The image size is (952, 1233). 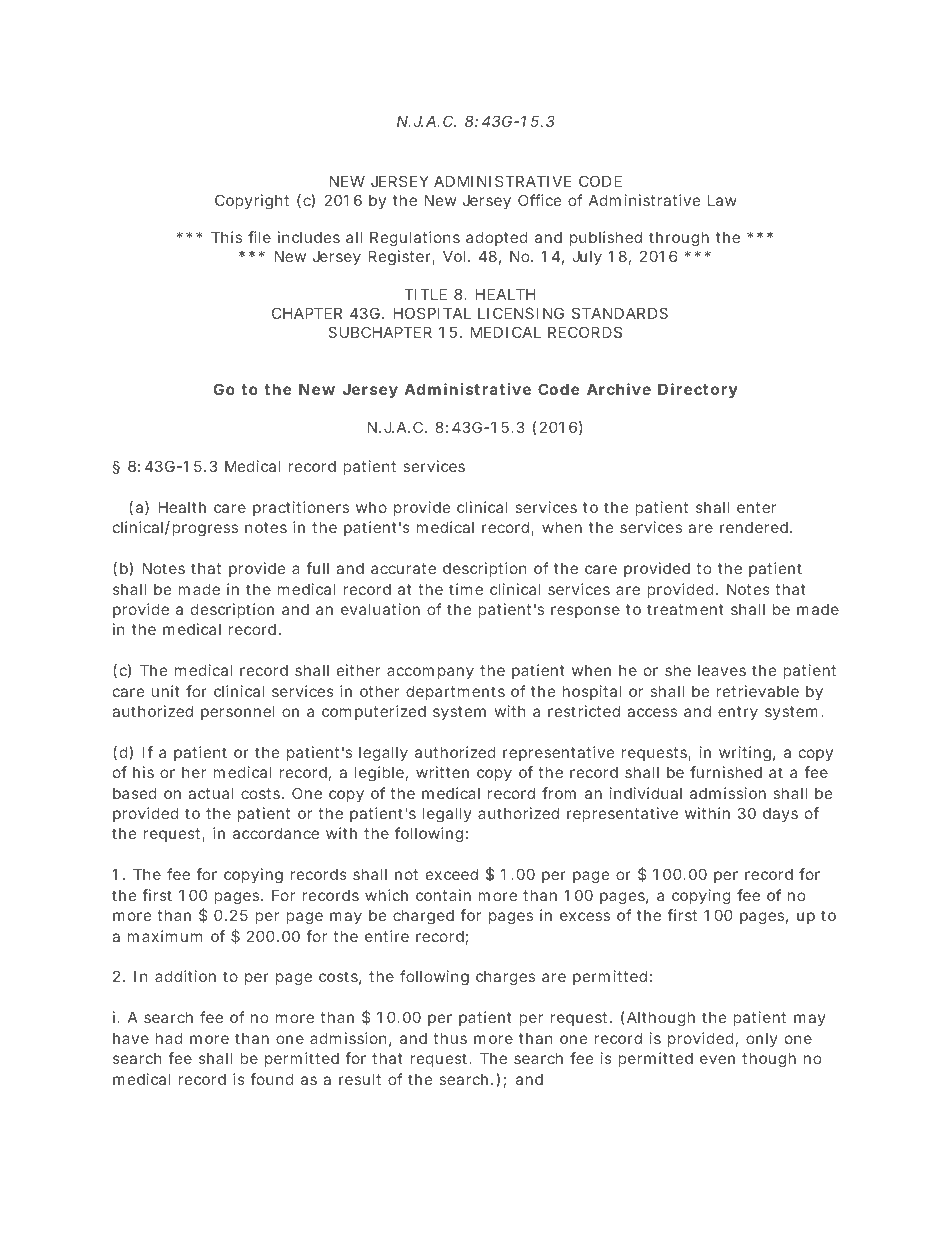 What do you see at coordinates (425, 294) in the document?
I see `TITLE` at bounding box center [425, 294].
